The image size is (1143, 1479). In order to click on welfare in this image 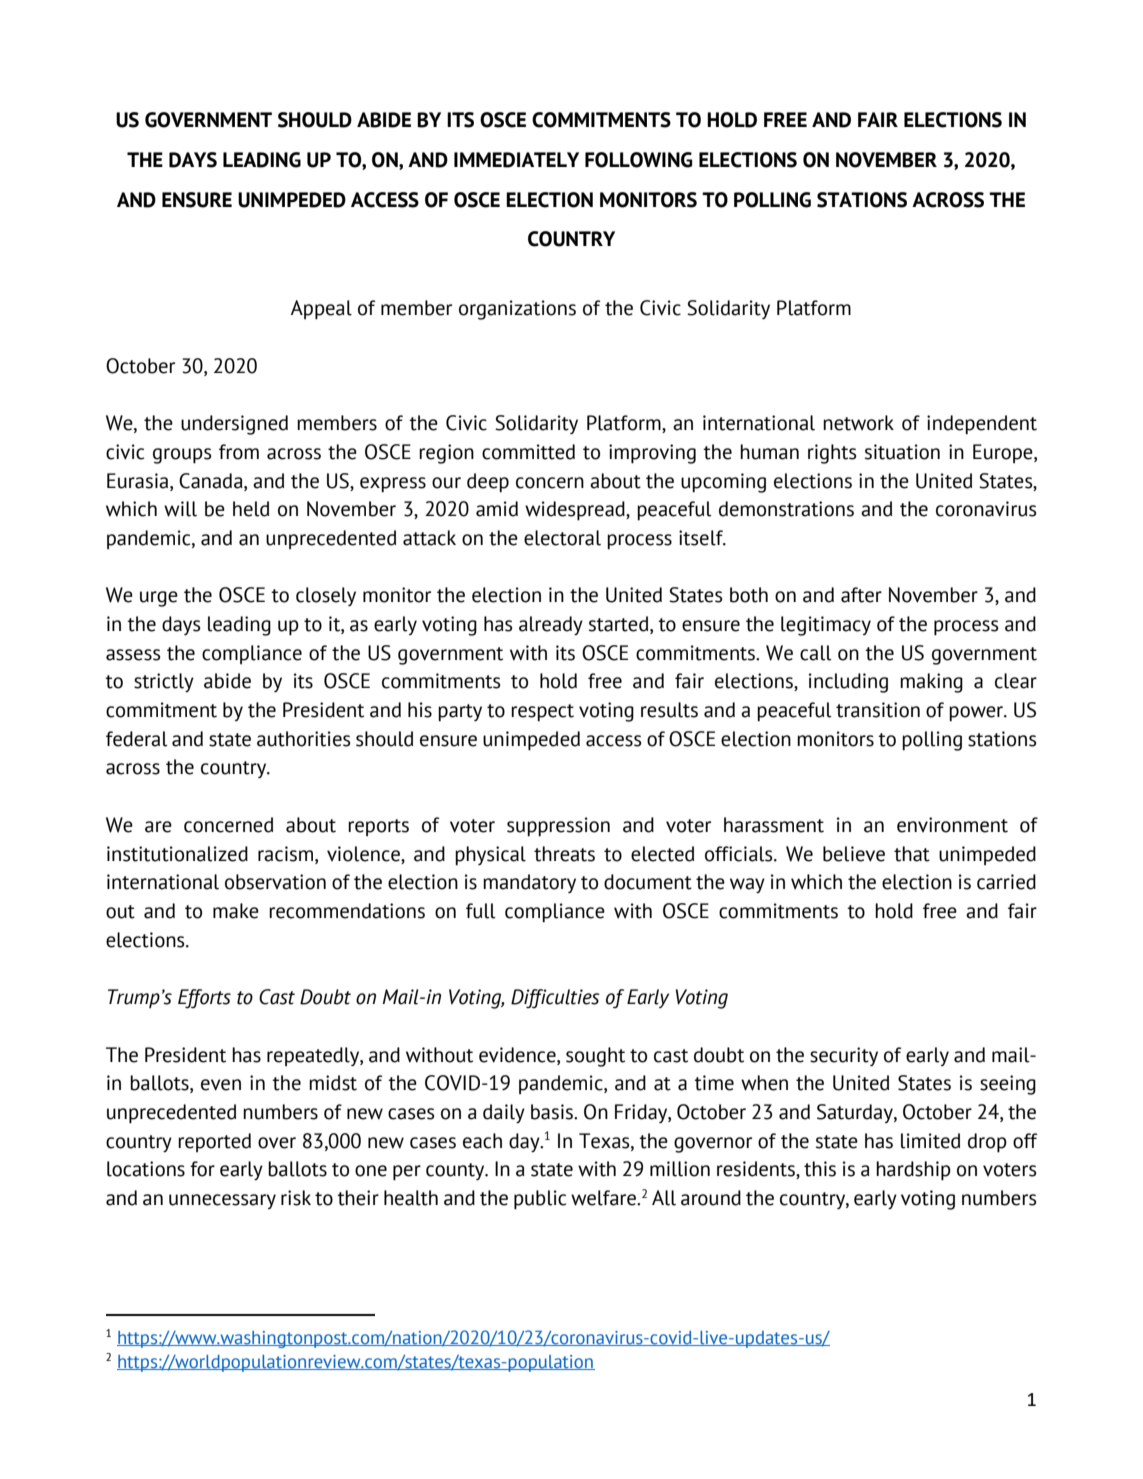, I will do `click(605, 1198)`.
